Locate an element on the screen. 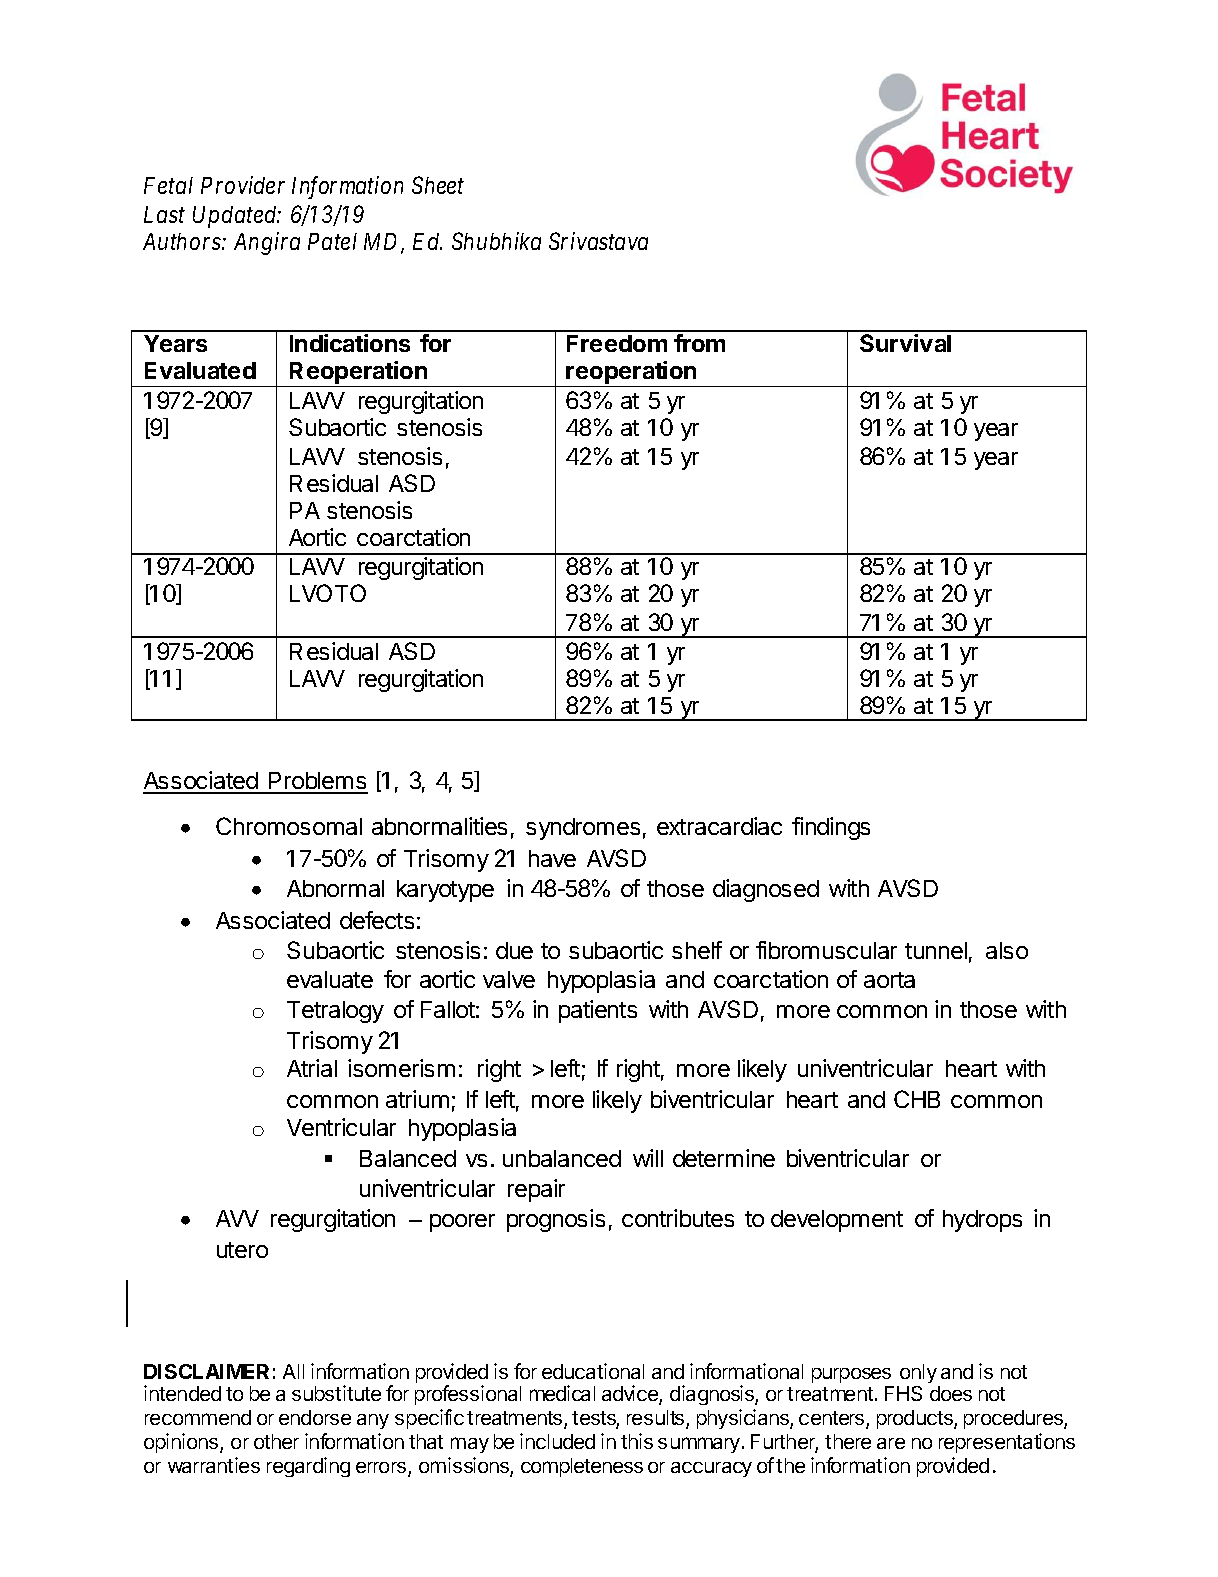  aorta is located at coordinates (889, 980).
